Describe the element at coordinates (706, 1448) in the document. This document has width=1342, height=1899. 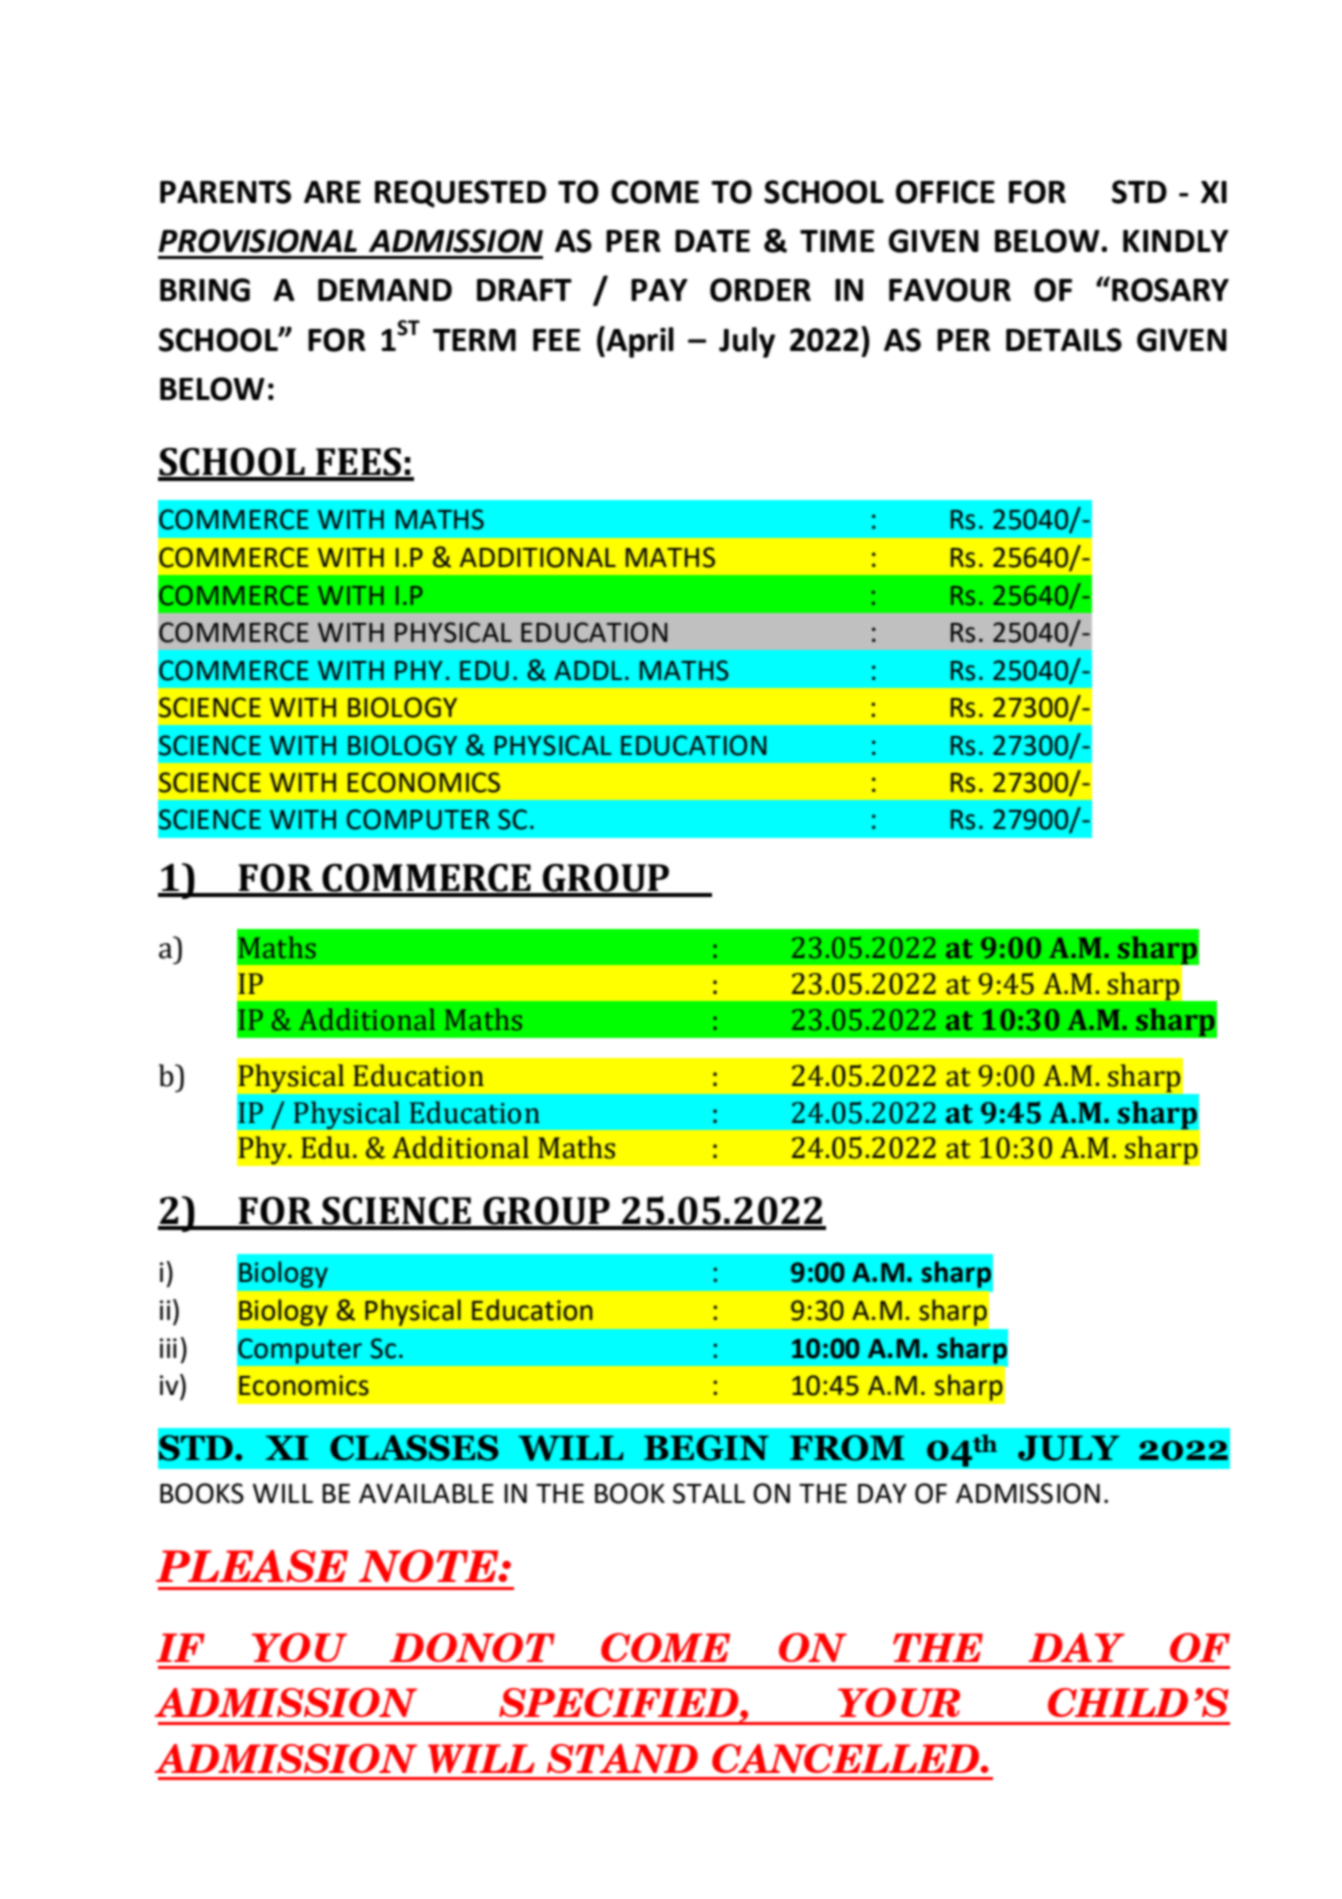
I see `BEGIN` at that location.
